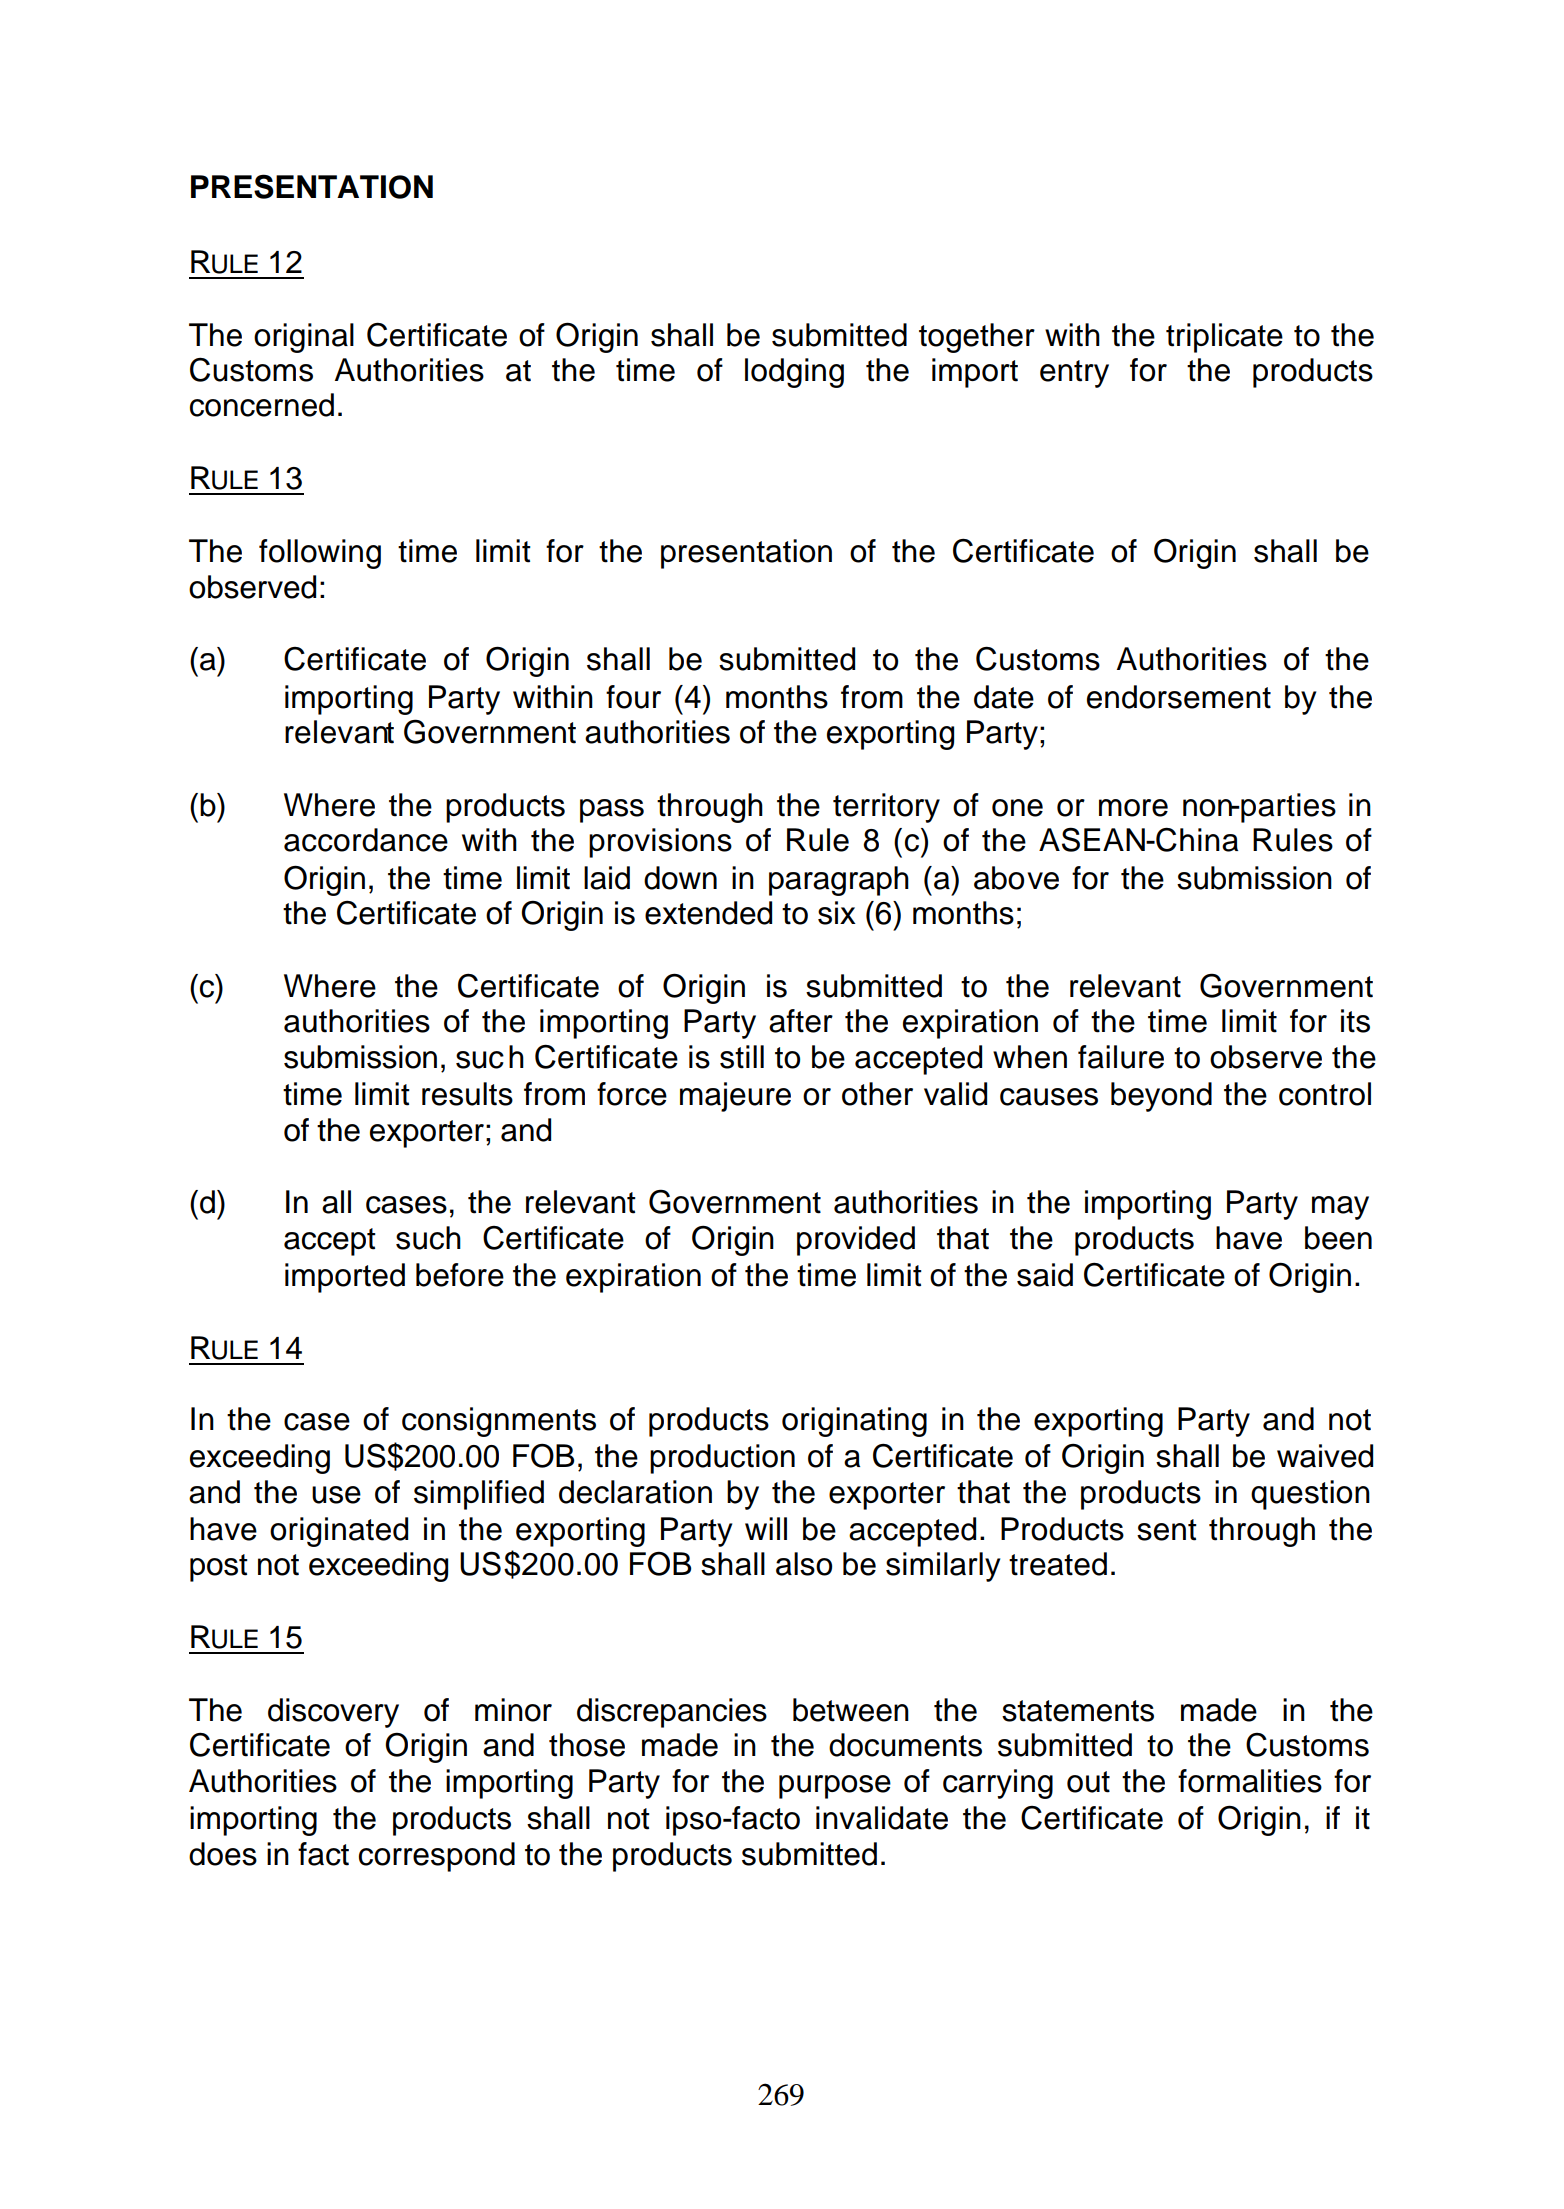 The width and height of the screenshot is (1564, 2209). I want to click on provided, so click(856, 1241).
